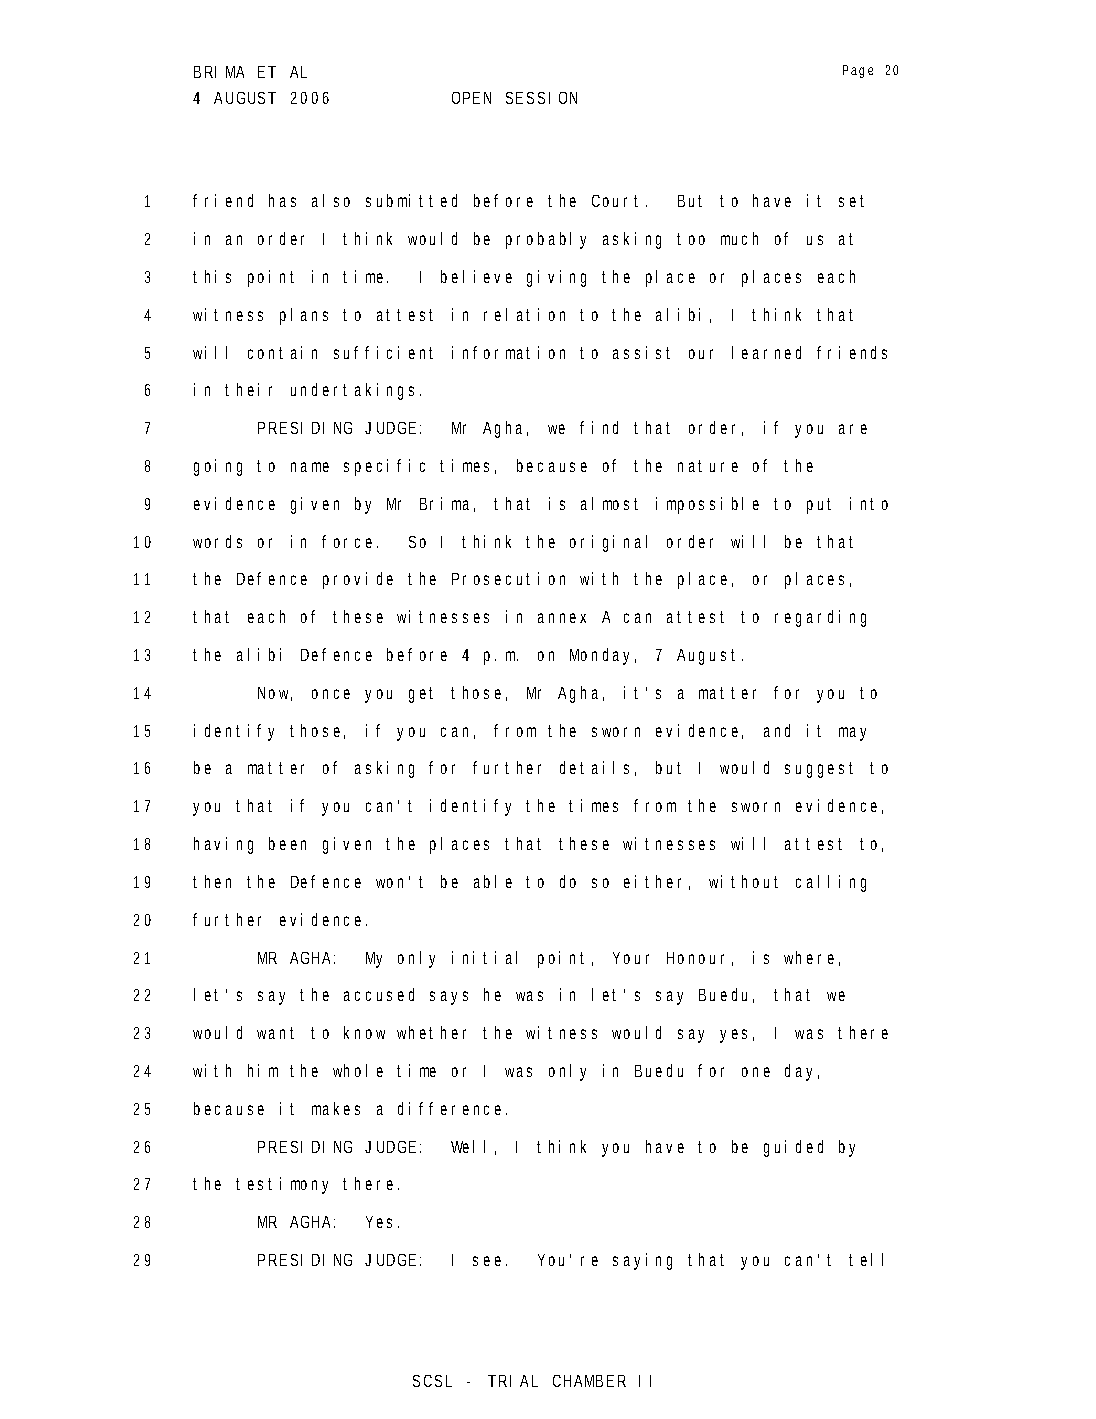 The height and width of the screenshot is (1419, 1096). I want to click on has, so click(282, 200).
